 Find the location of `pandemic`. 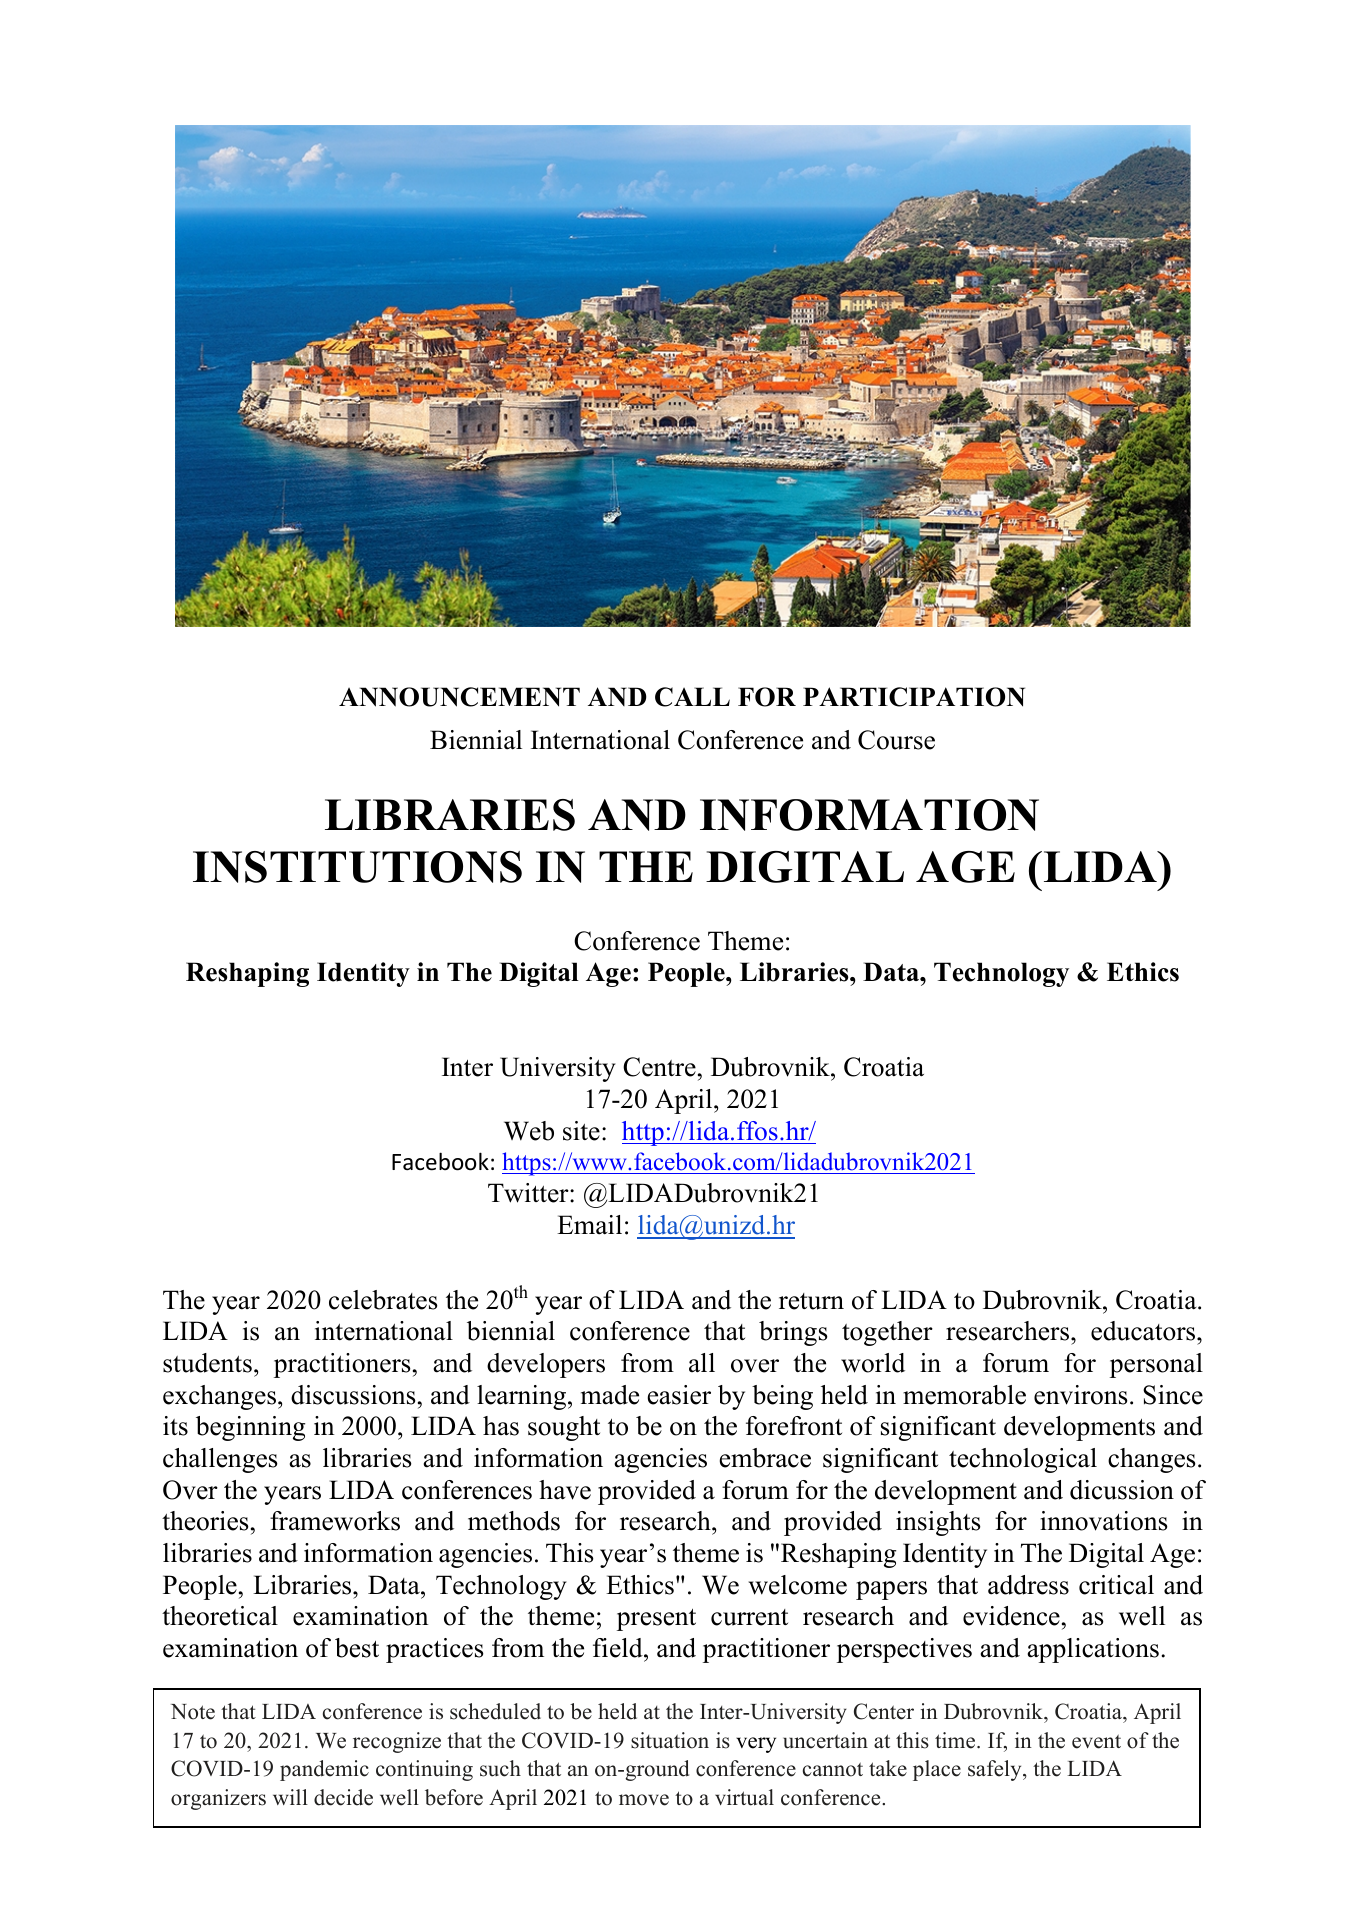

pandemic is located at coordinates (324, 1770).
